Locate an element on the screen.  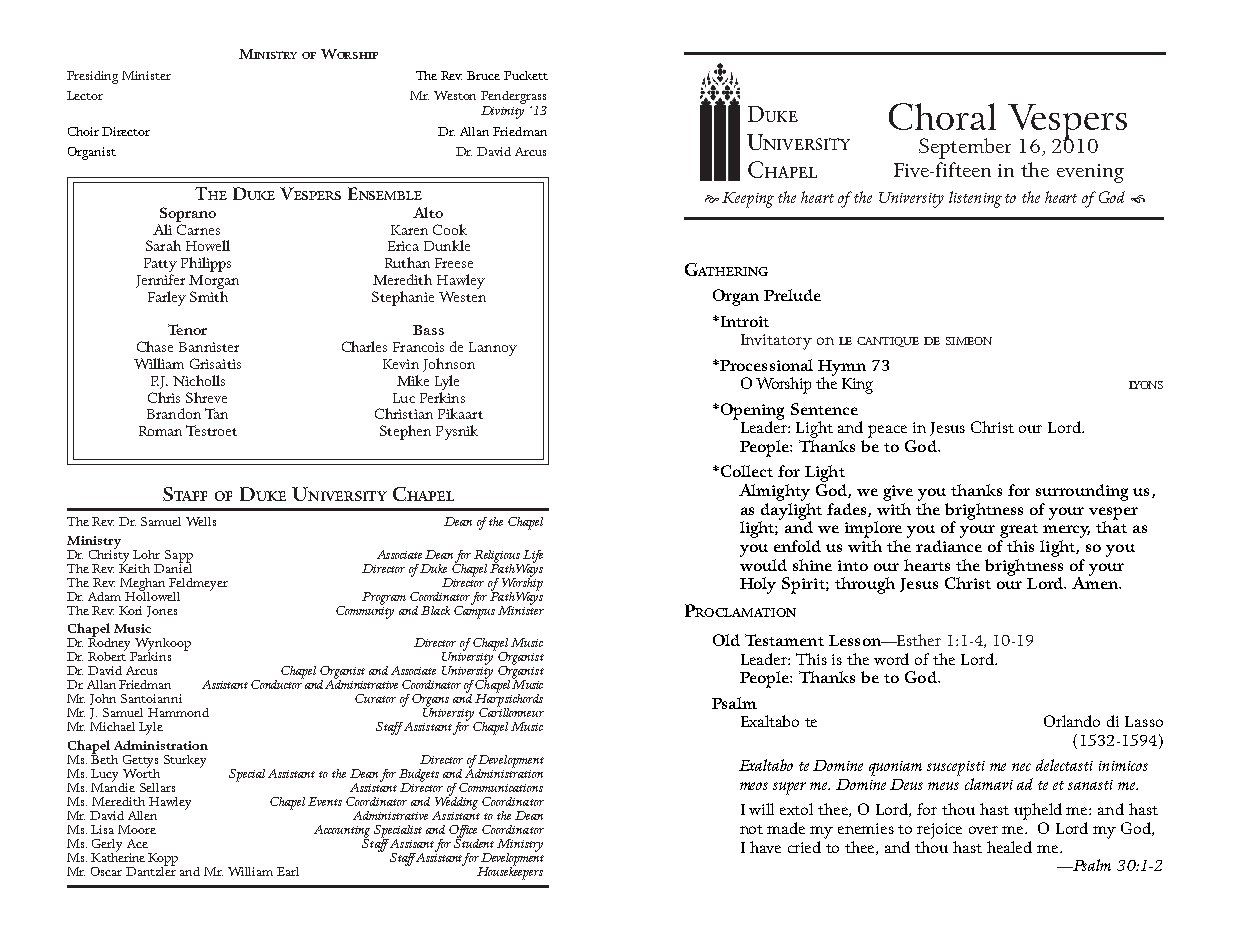
radiance is located at coordinates (949, 546).
